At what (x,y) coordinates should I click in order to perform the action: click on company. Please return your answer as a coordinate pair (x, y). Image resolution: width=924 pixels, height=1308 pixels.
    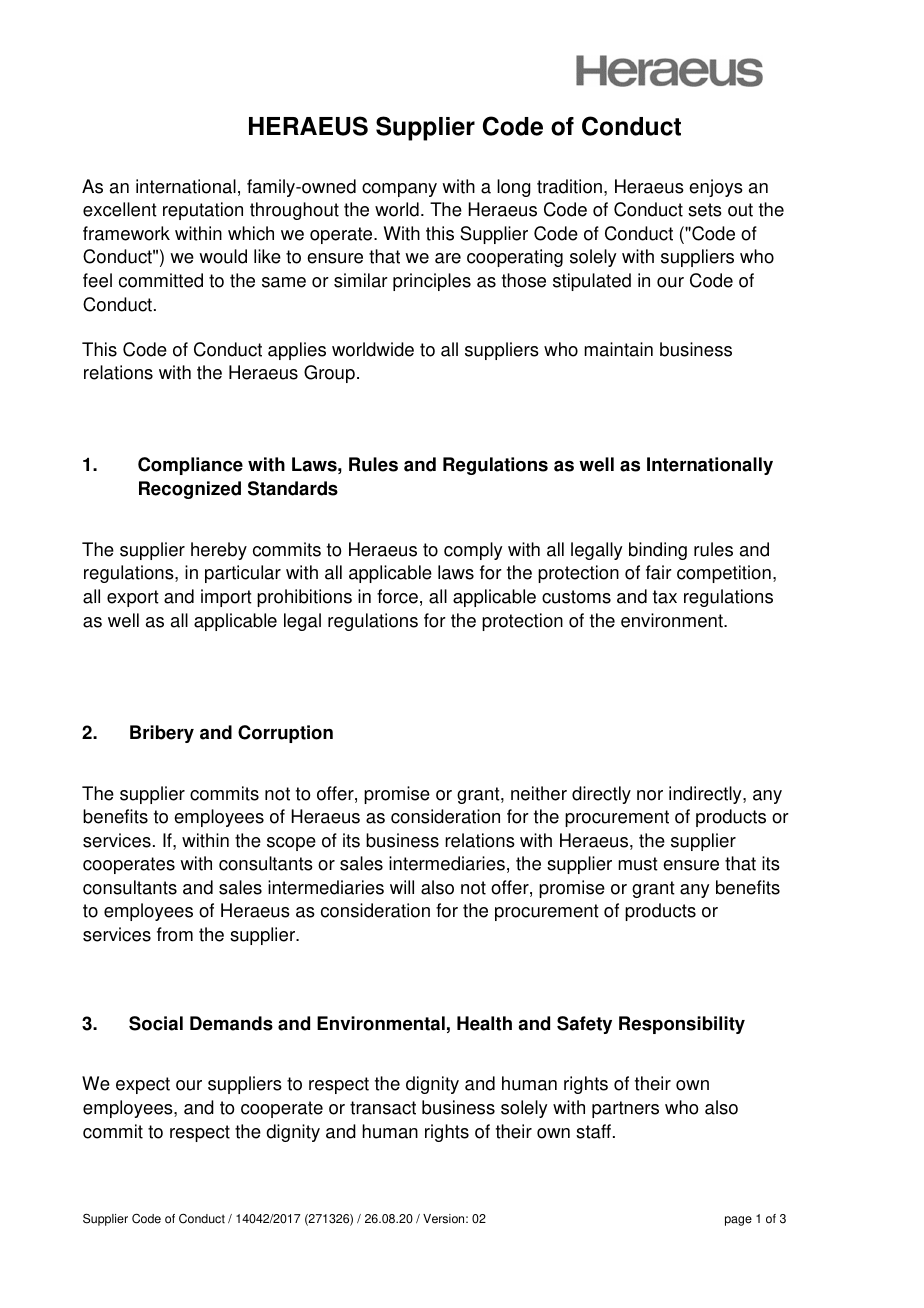
    Looking at the image, I should click on (399, 190).
